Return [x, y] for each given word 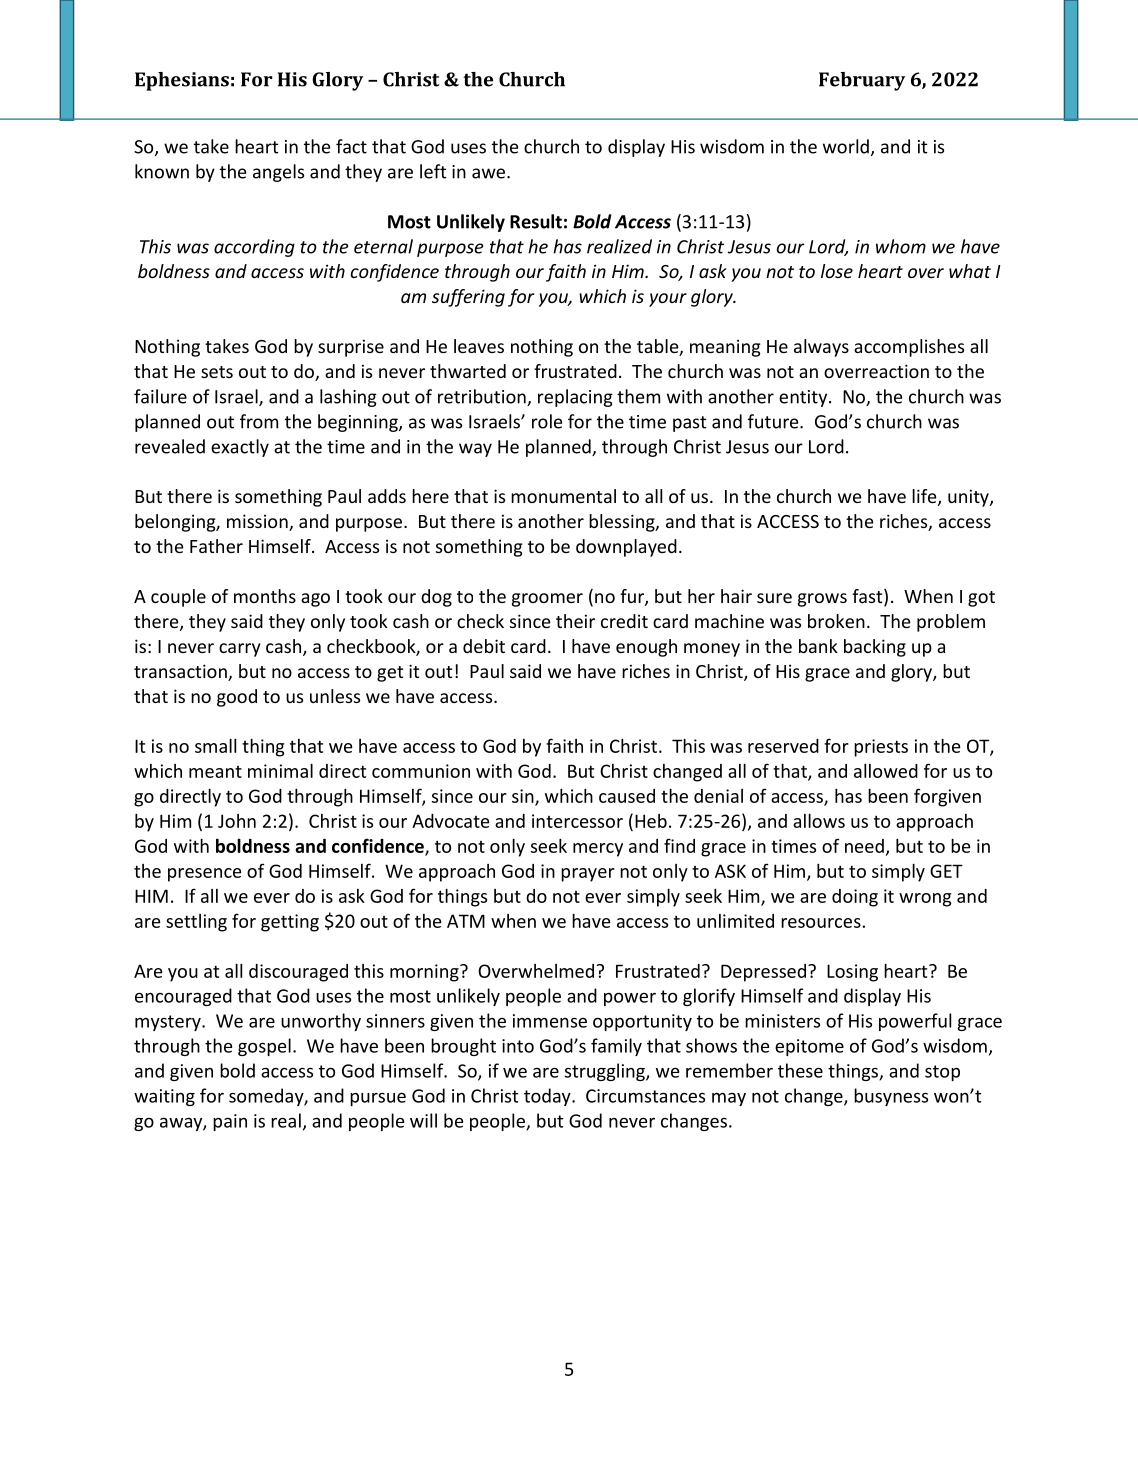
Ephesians [182, 81]
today [548, 1097]
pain [230, 1122]
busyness [891, 1097]
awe [488, 173]
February [862, 81]
